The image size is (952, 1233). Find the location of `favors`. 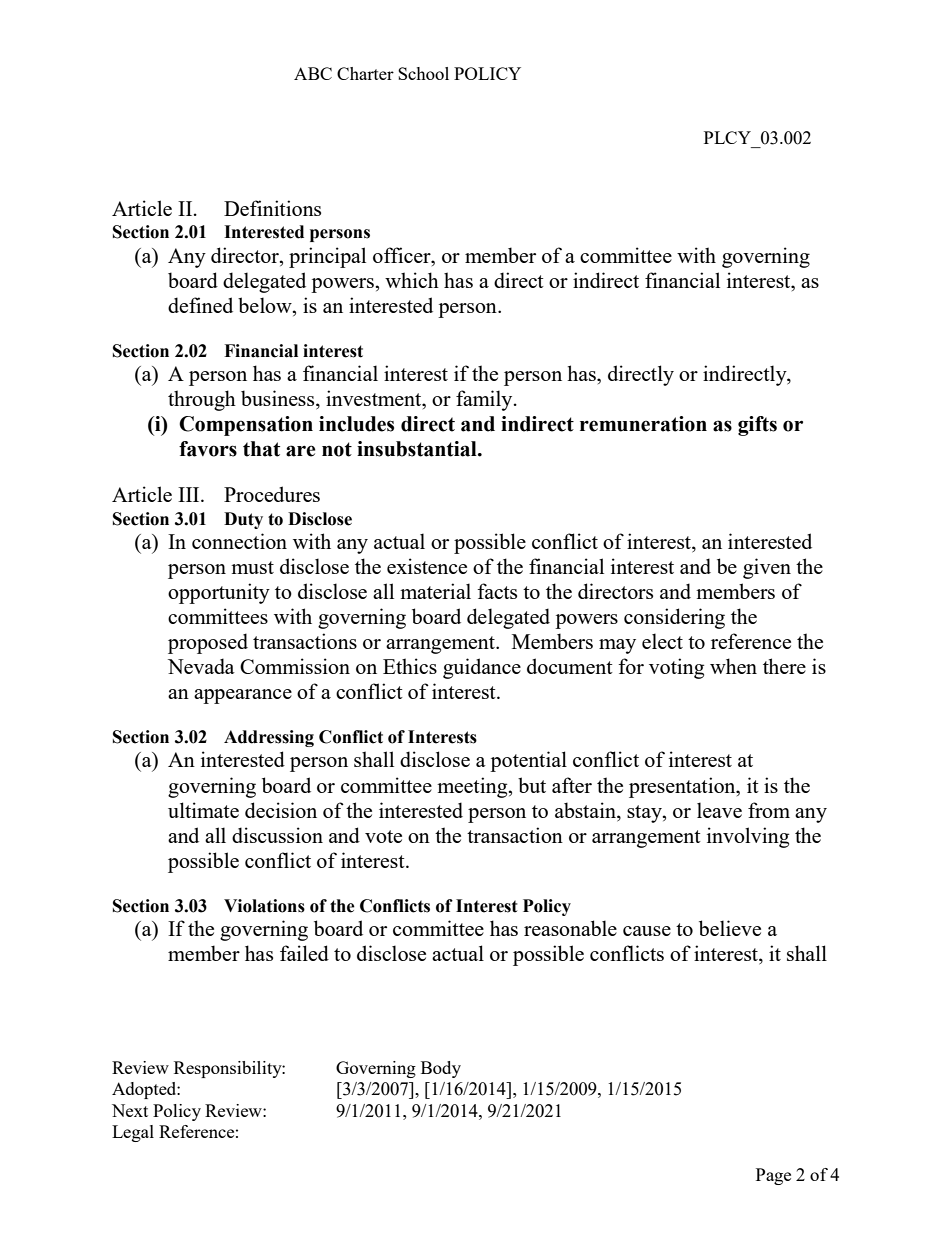

favors is located at coordinates (208, 449).
